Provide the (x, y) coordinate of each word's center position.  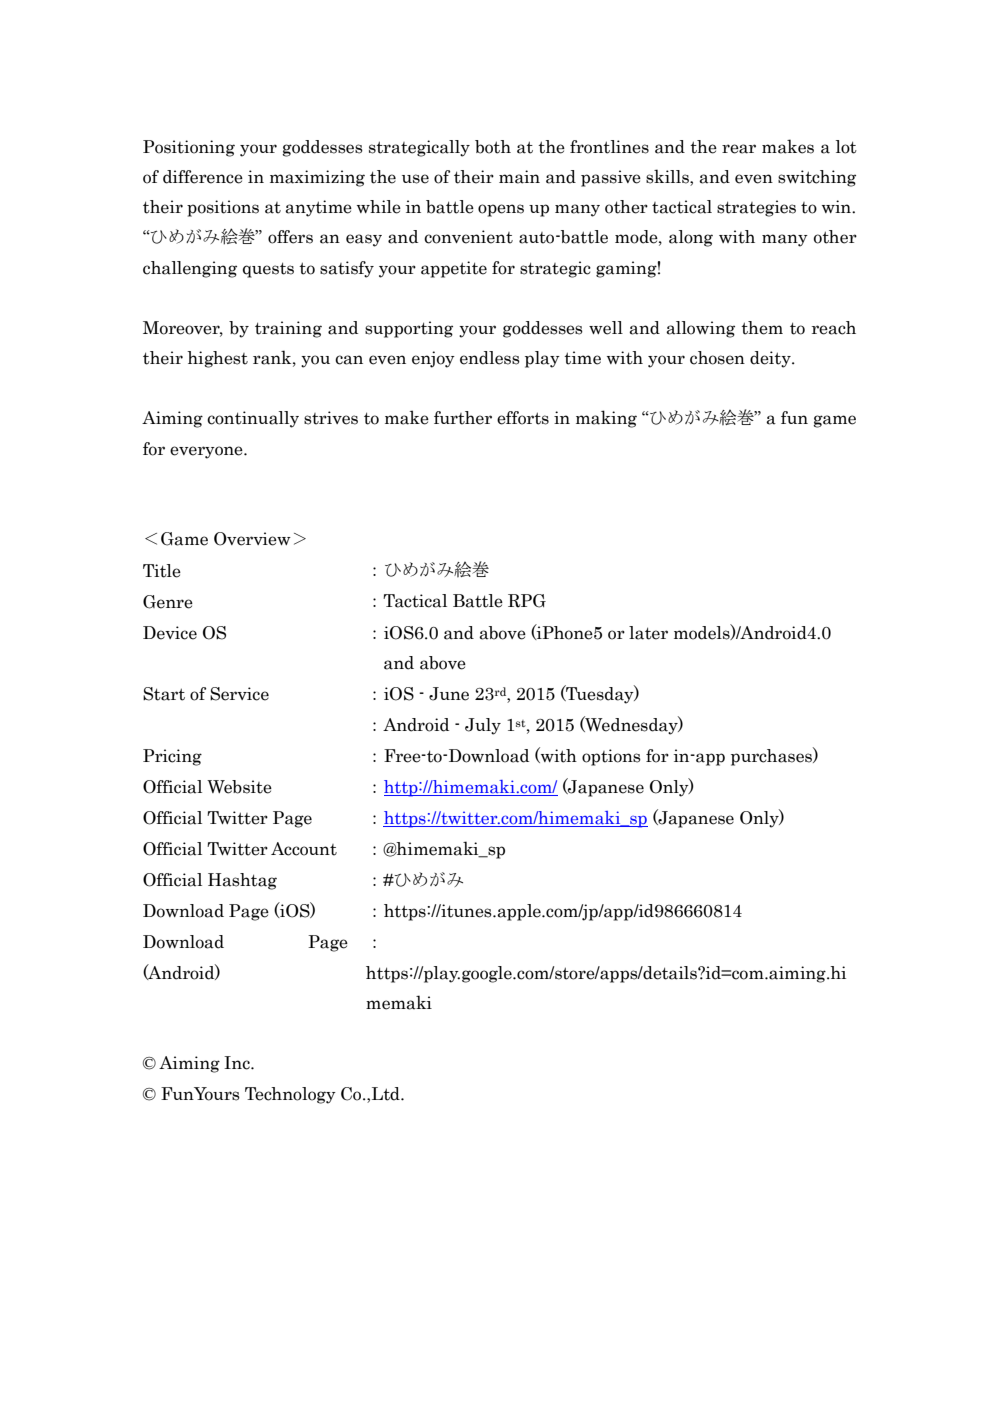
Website (239, 787)
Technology (290, 1095)
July (483, 726)
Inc (238, 1063)
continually (253, 419)
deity (771, 359)
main (519, 177)
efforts (523, 418)
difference (203, 177)
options (611, 757)
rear (739, 149)
